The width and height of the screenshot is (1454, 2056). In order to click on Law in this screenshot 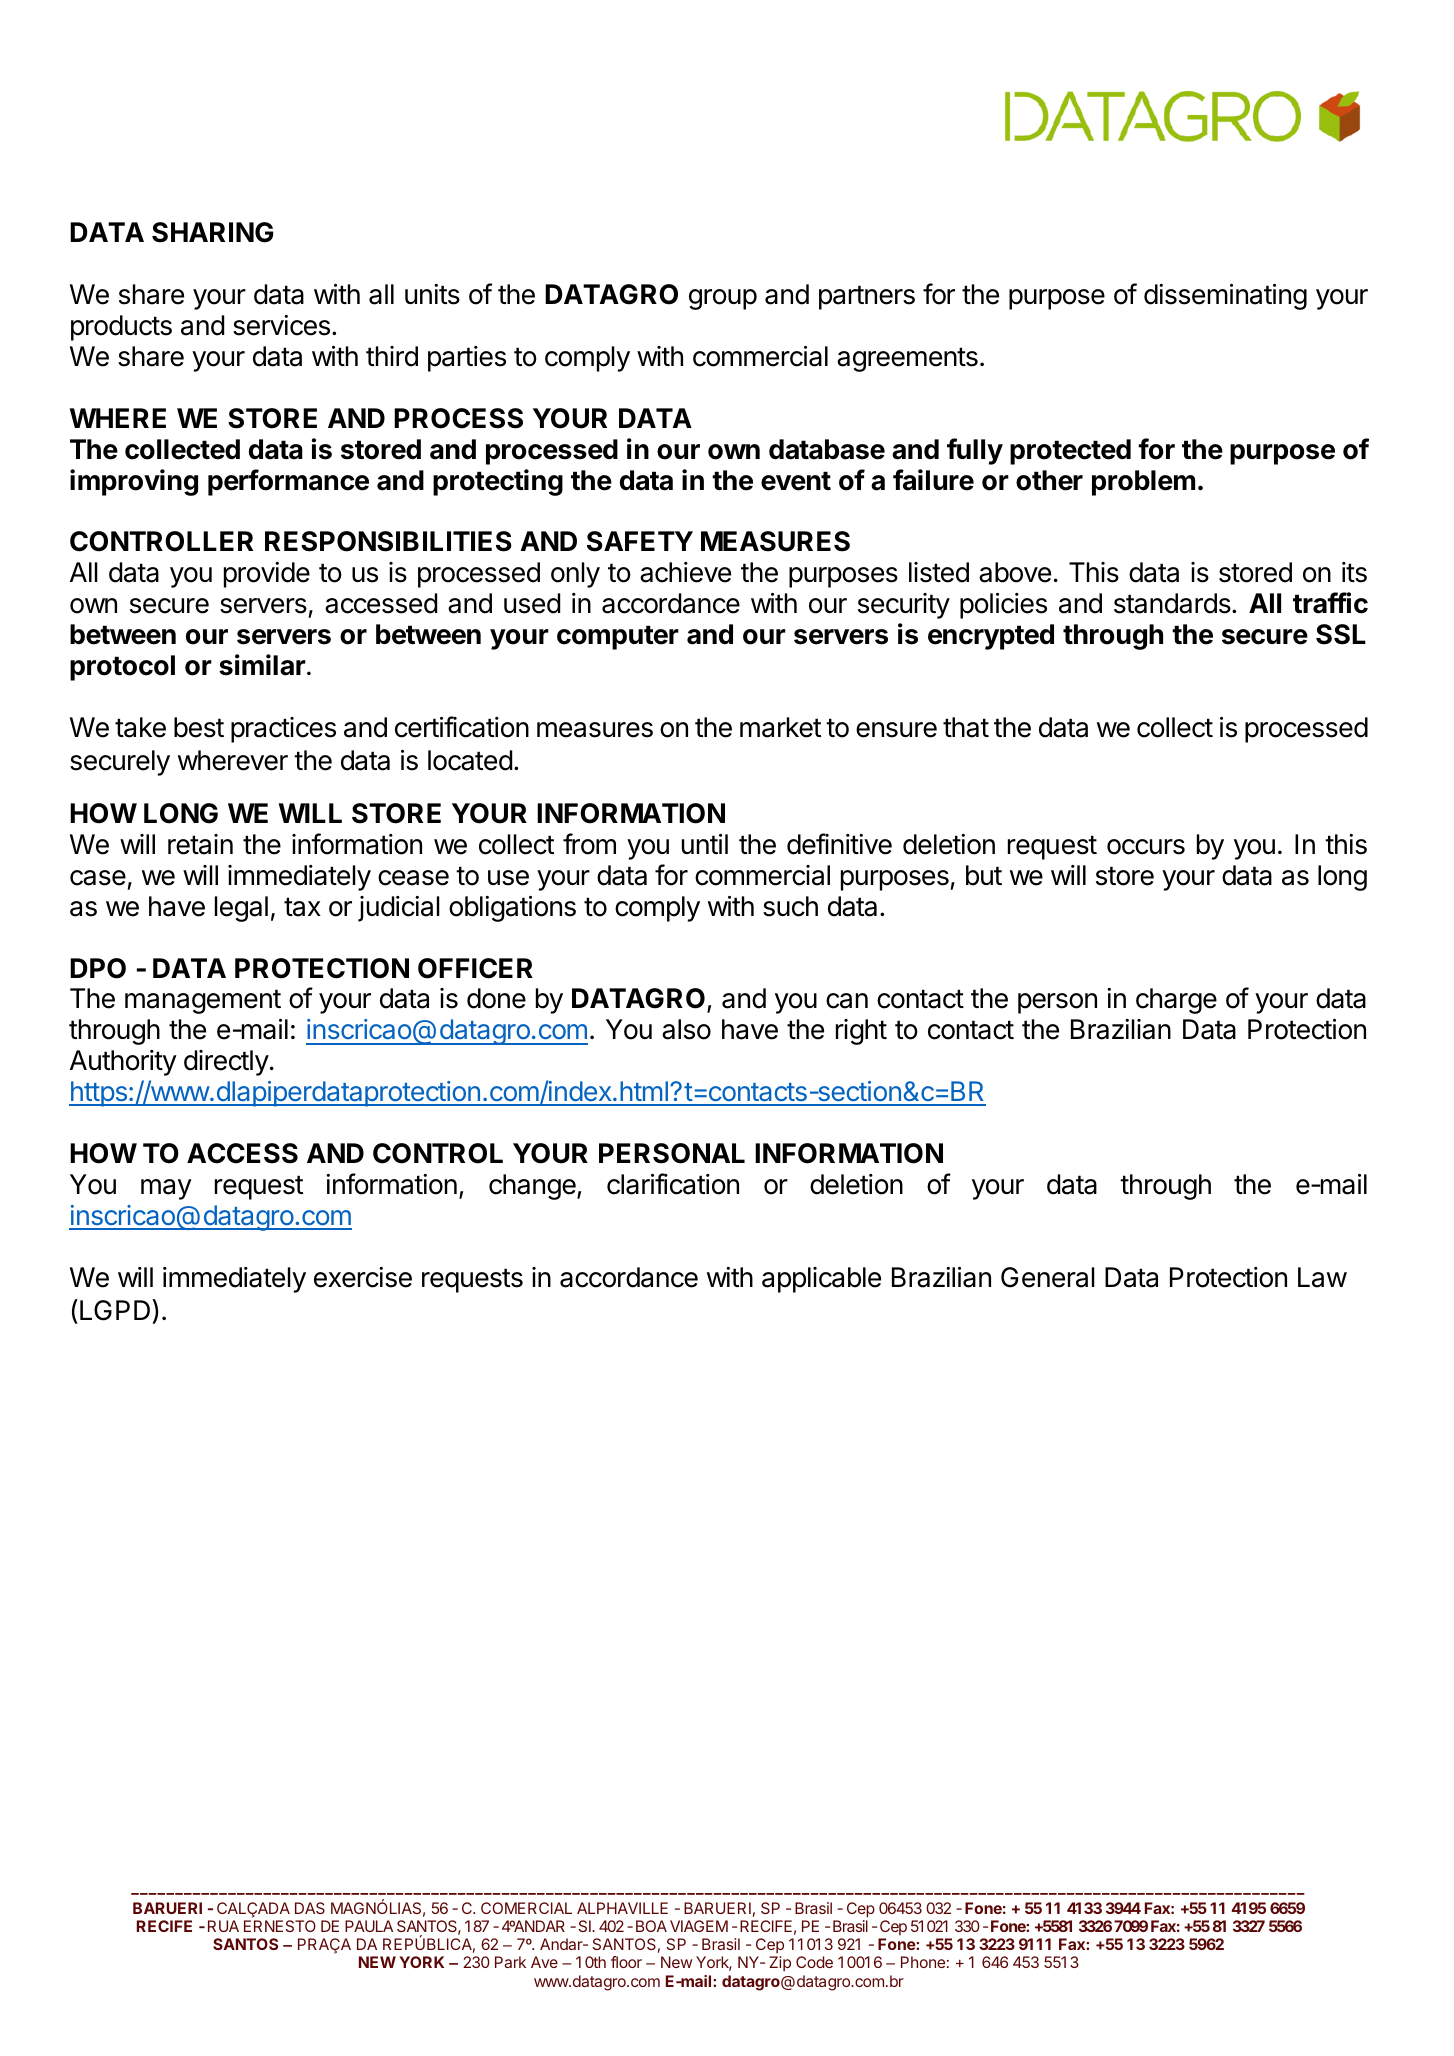, I will do `click(1322, 1277)`.
